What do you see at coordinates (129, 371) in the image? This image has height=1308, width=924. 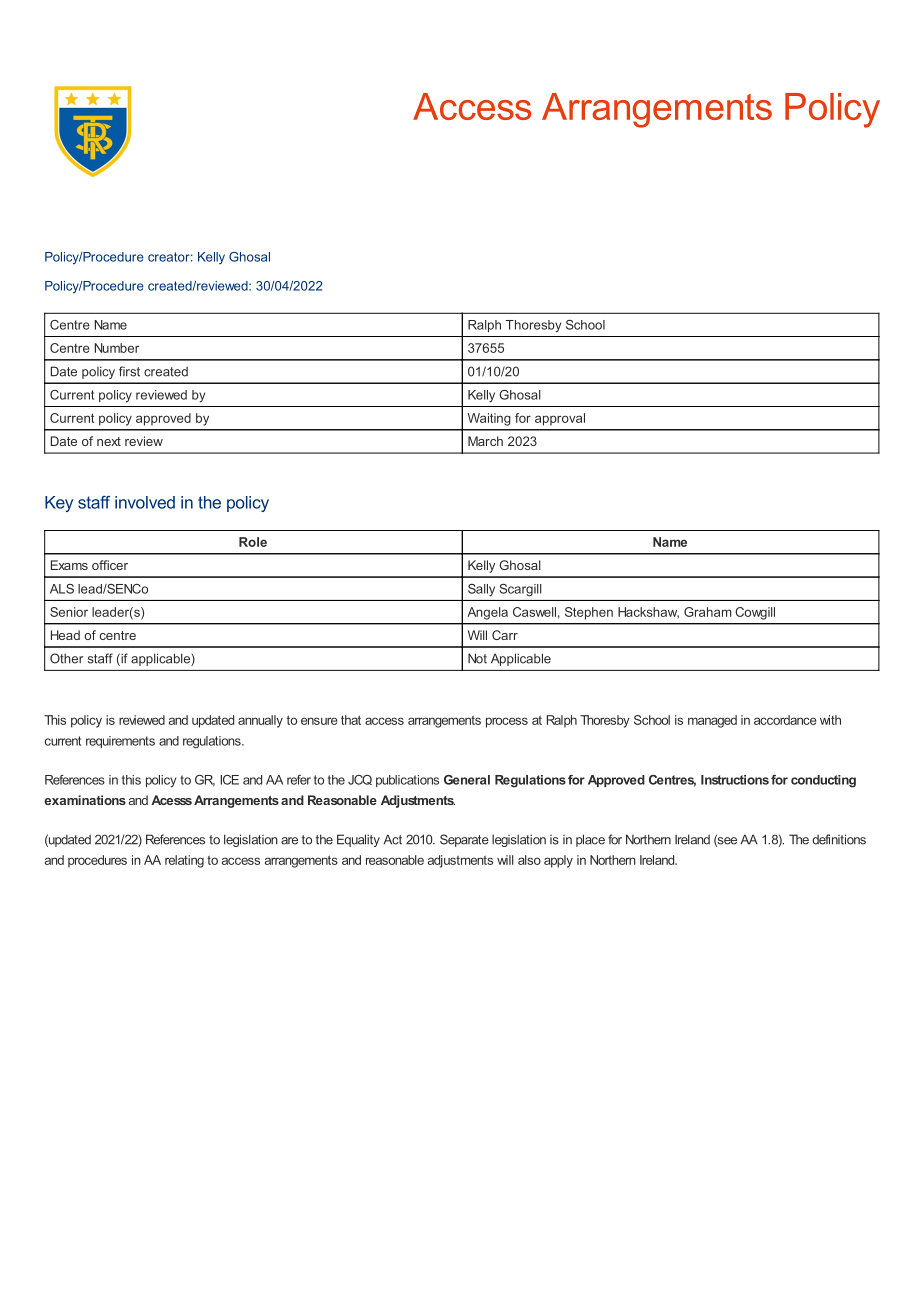 I see `first` at bounding box center [129, 371].
